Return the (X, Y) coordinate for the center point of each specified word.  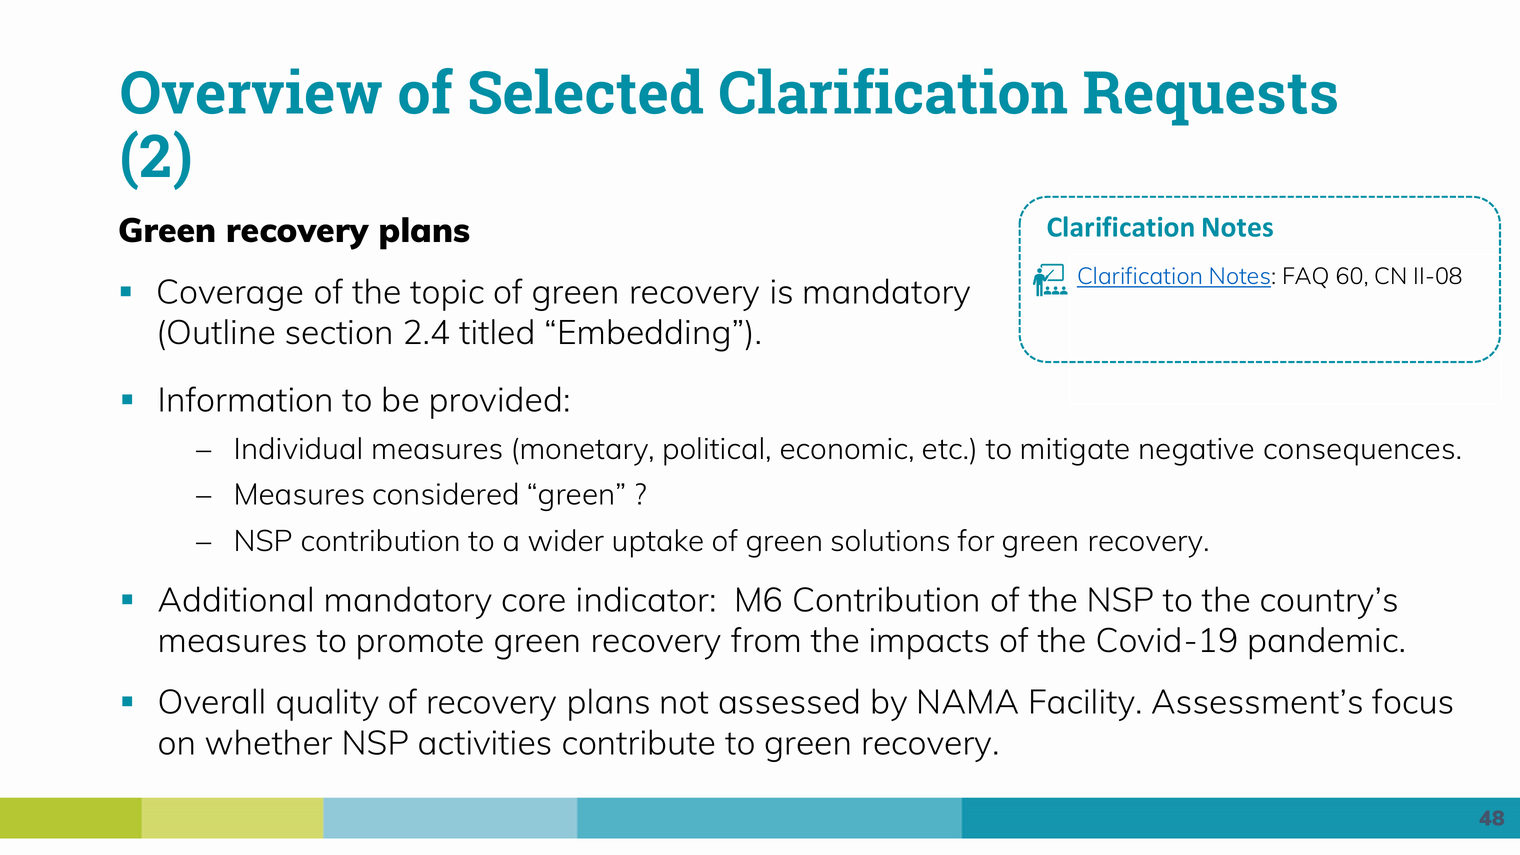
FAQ (1306, 277)
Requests (1210, 98)
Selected (586, 91)
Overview (251, 91)
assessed (788, 701)
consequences (1359, 454)
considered (445, 493)
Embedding (644, 335)
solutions (890, 540)
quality (328, 704)
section (338, 332)
